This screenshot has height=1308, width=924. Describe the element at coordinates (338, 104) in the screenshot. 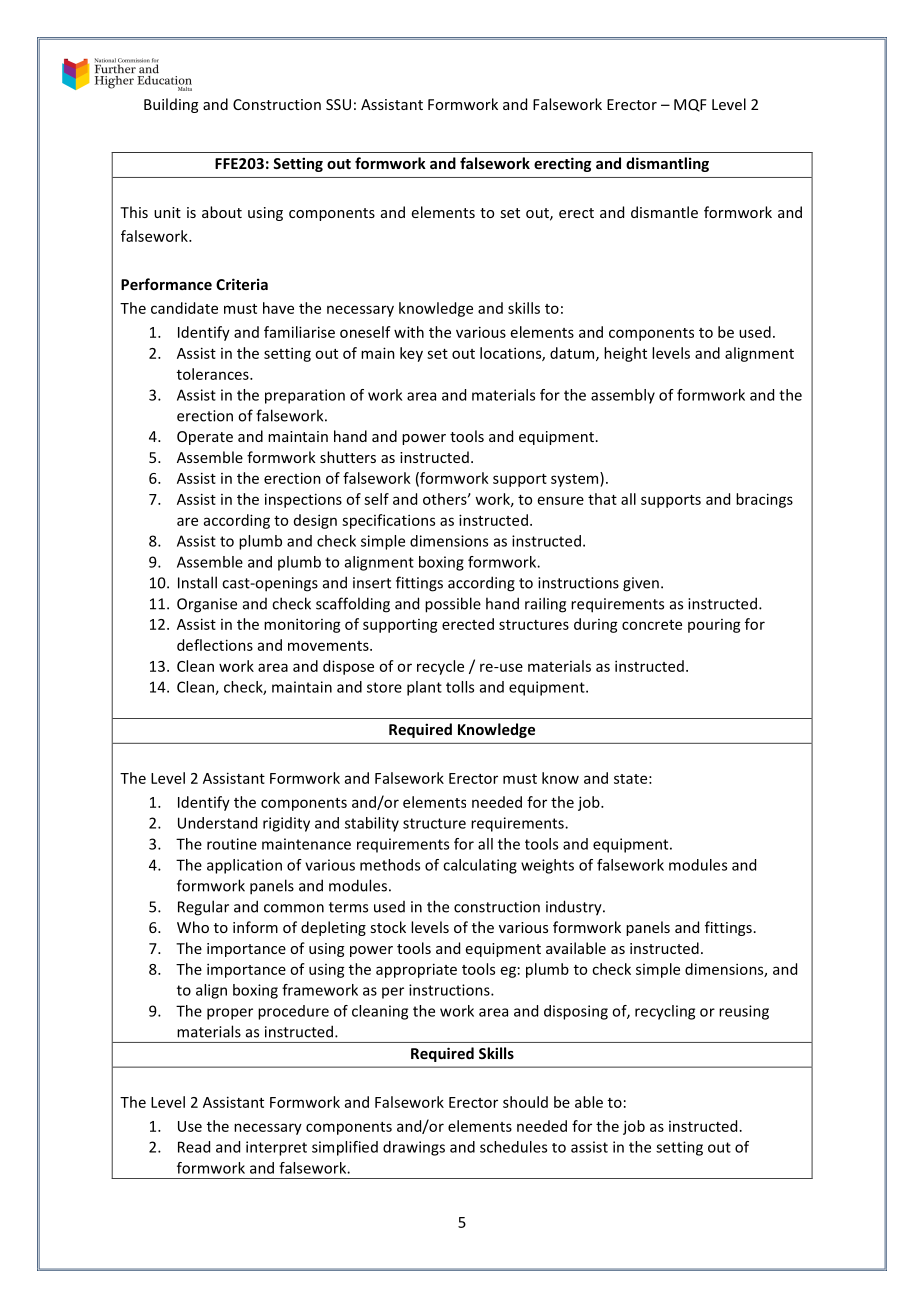

I see `SSU` at that location.
